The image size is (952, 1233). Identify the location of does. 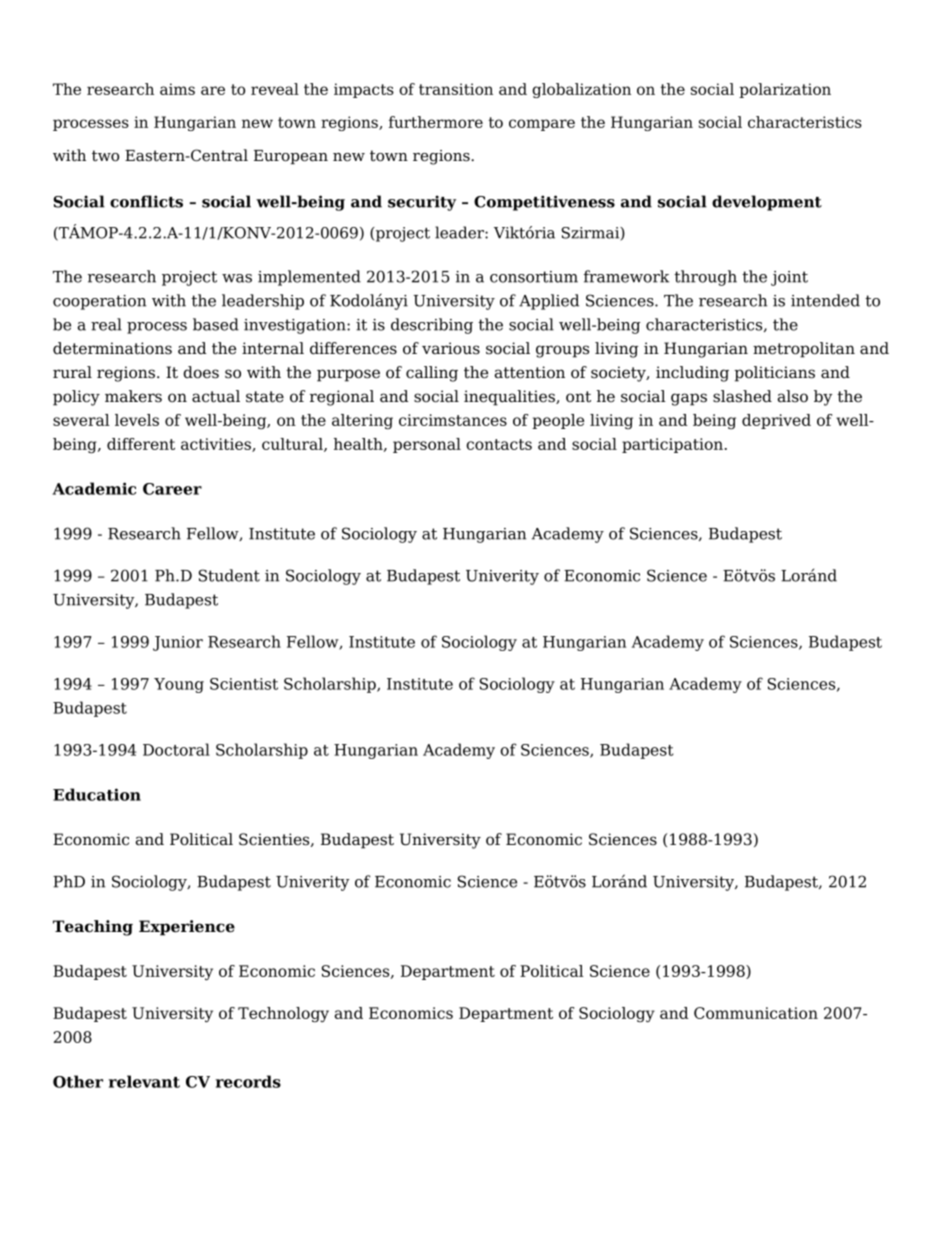
(201, 372).
